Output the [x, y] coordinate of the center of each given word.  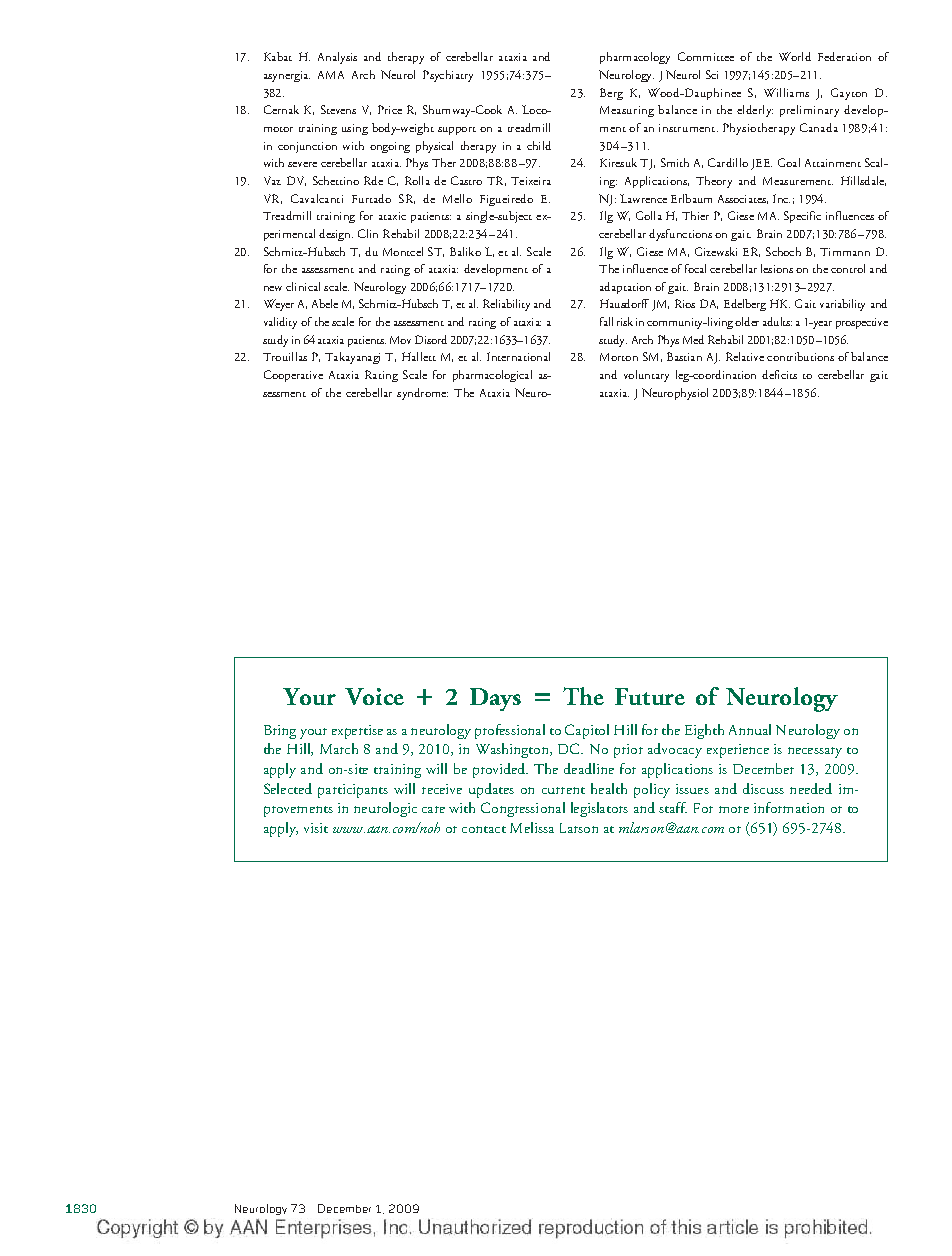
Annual [750, 729]
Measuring [627, 111]
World [795, 56]
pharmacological [492, 376]
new [273, 288]
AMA [331, 75]
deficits [779, 374]
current [563, 790]
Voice [374, 696]
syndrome [422, 394]
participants [353, 791]
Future [650, 696]
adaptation [625, 288]
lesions [777, 268]
